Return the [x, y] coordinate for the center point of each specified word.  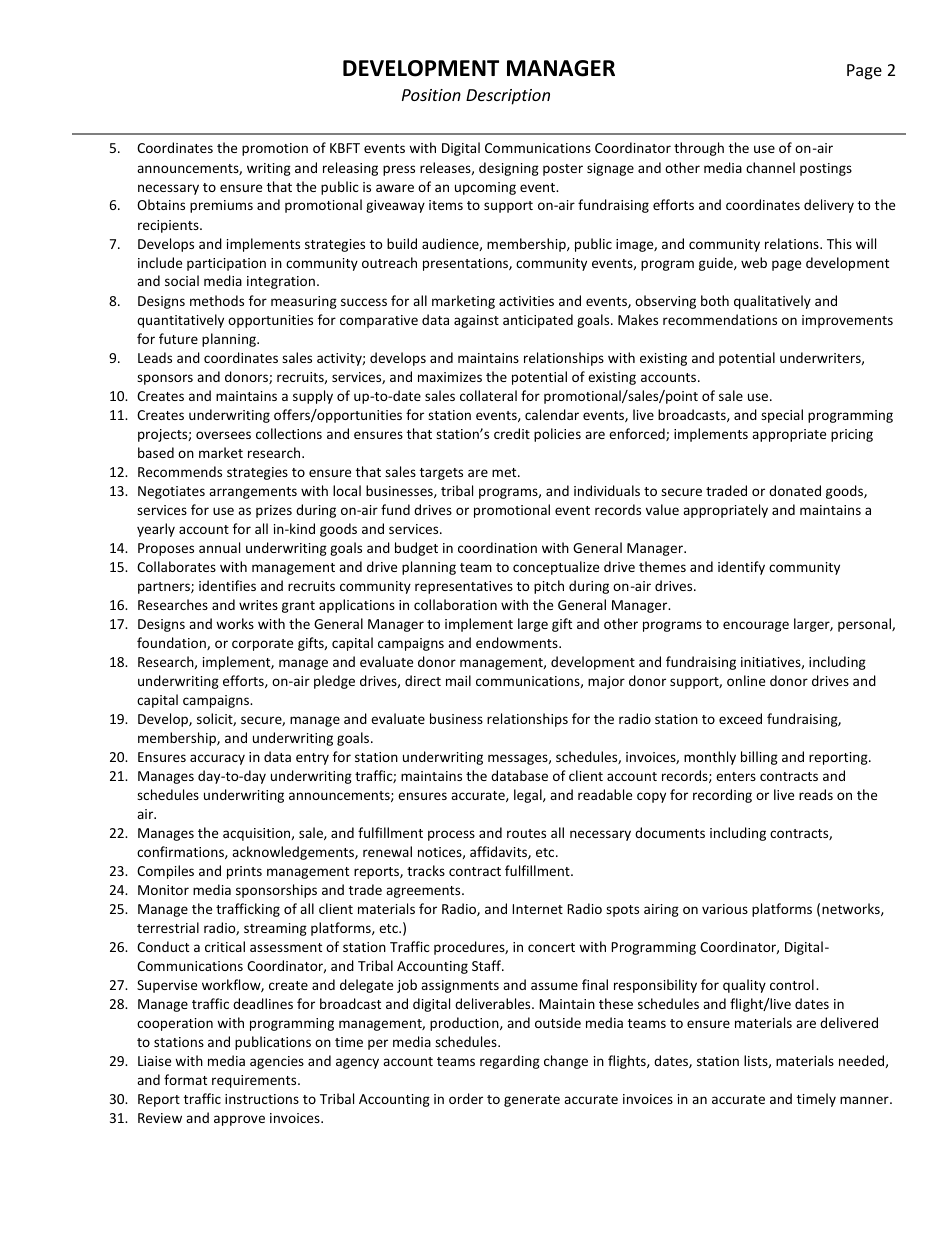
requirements [255, 1081]
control [792, 984]
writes [258, 605]
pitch [549, 587]
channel [770, 167]
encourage [756, 626]
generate [532, 1101]
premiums [221, 206]
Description [508, 97]
